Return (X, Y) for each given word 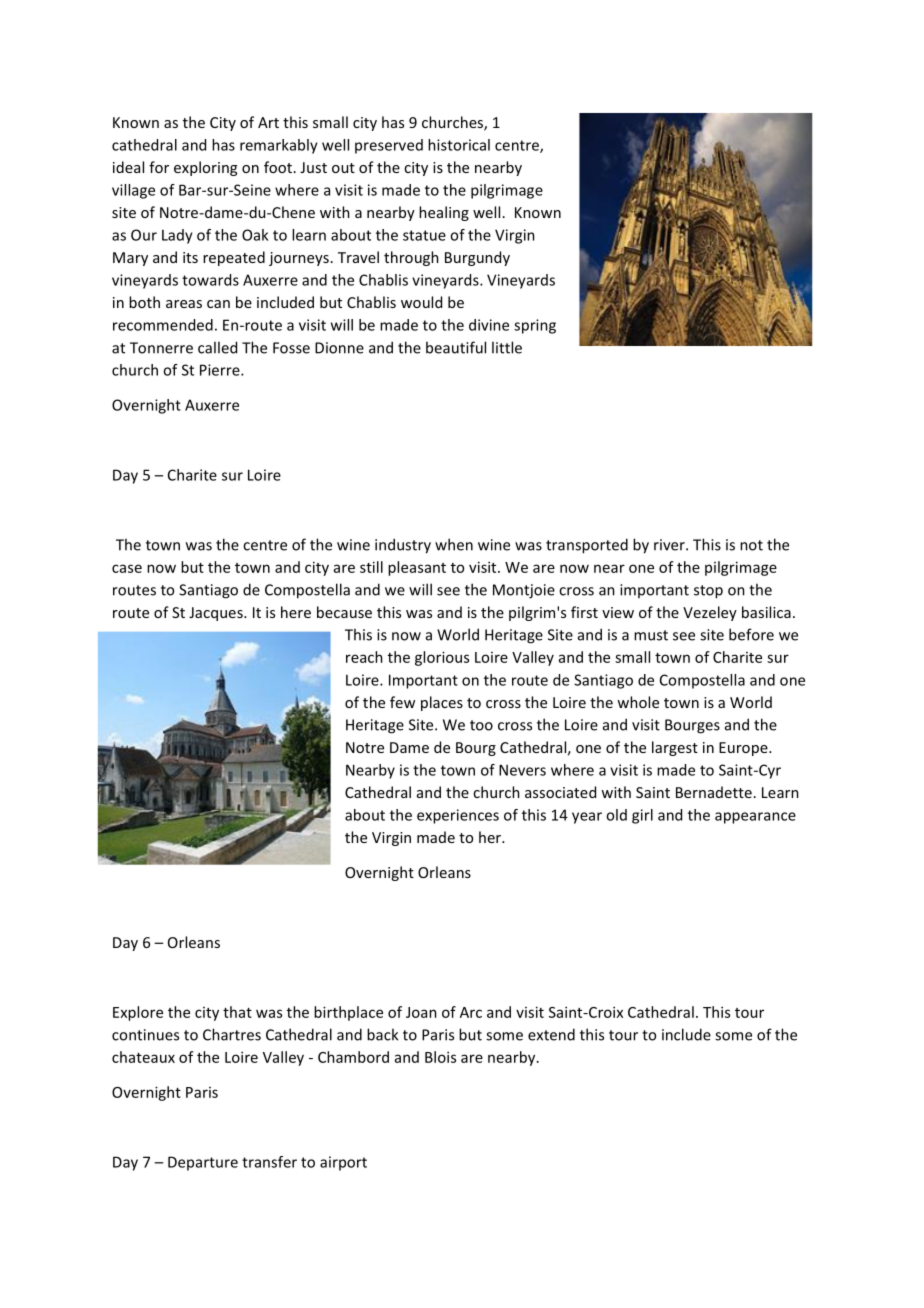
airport (343, 1163)
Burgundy (477, 258)
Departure (203, 1163)
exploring (205, 168)
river (670, 545)
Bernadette (714, 792)
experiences (458, 816)
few (402, 702)
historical (459, 145)
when (454, 544)
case (127, 568)
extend (551, 1034)
